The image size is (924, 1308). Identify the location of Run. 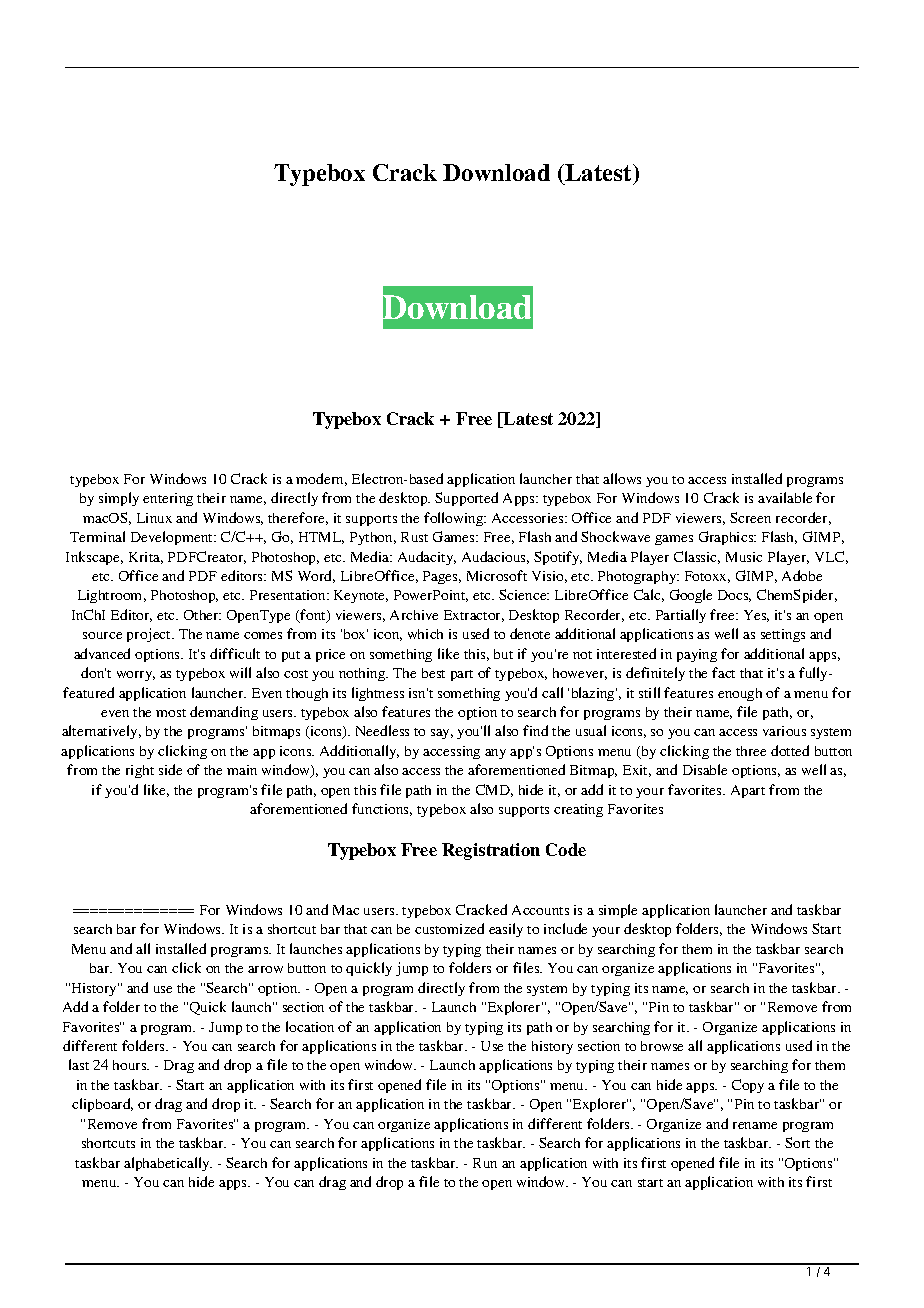
(485, 1163).
